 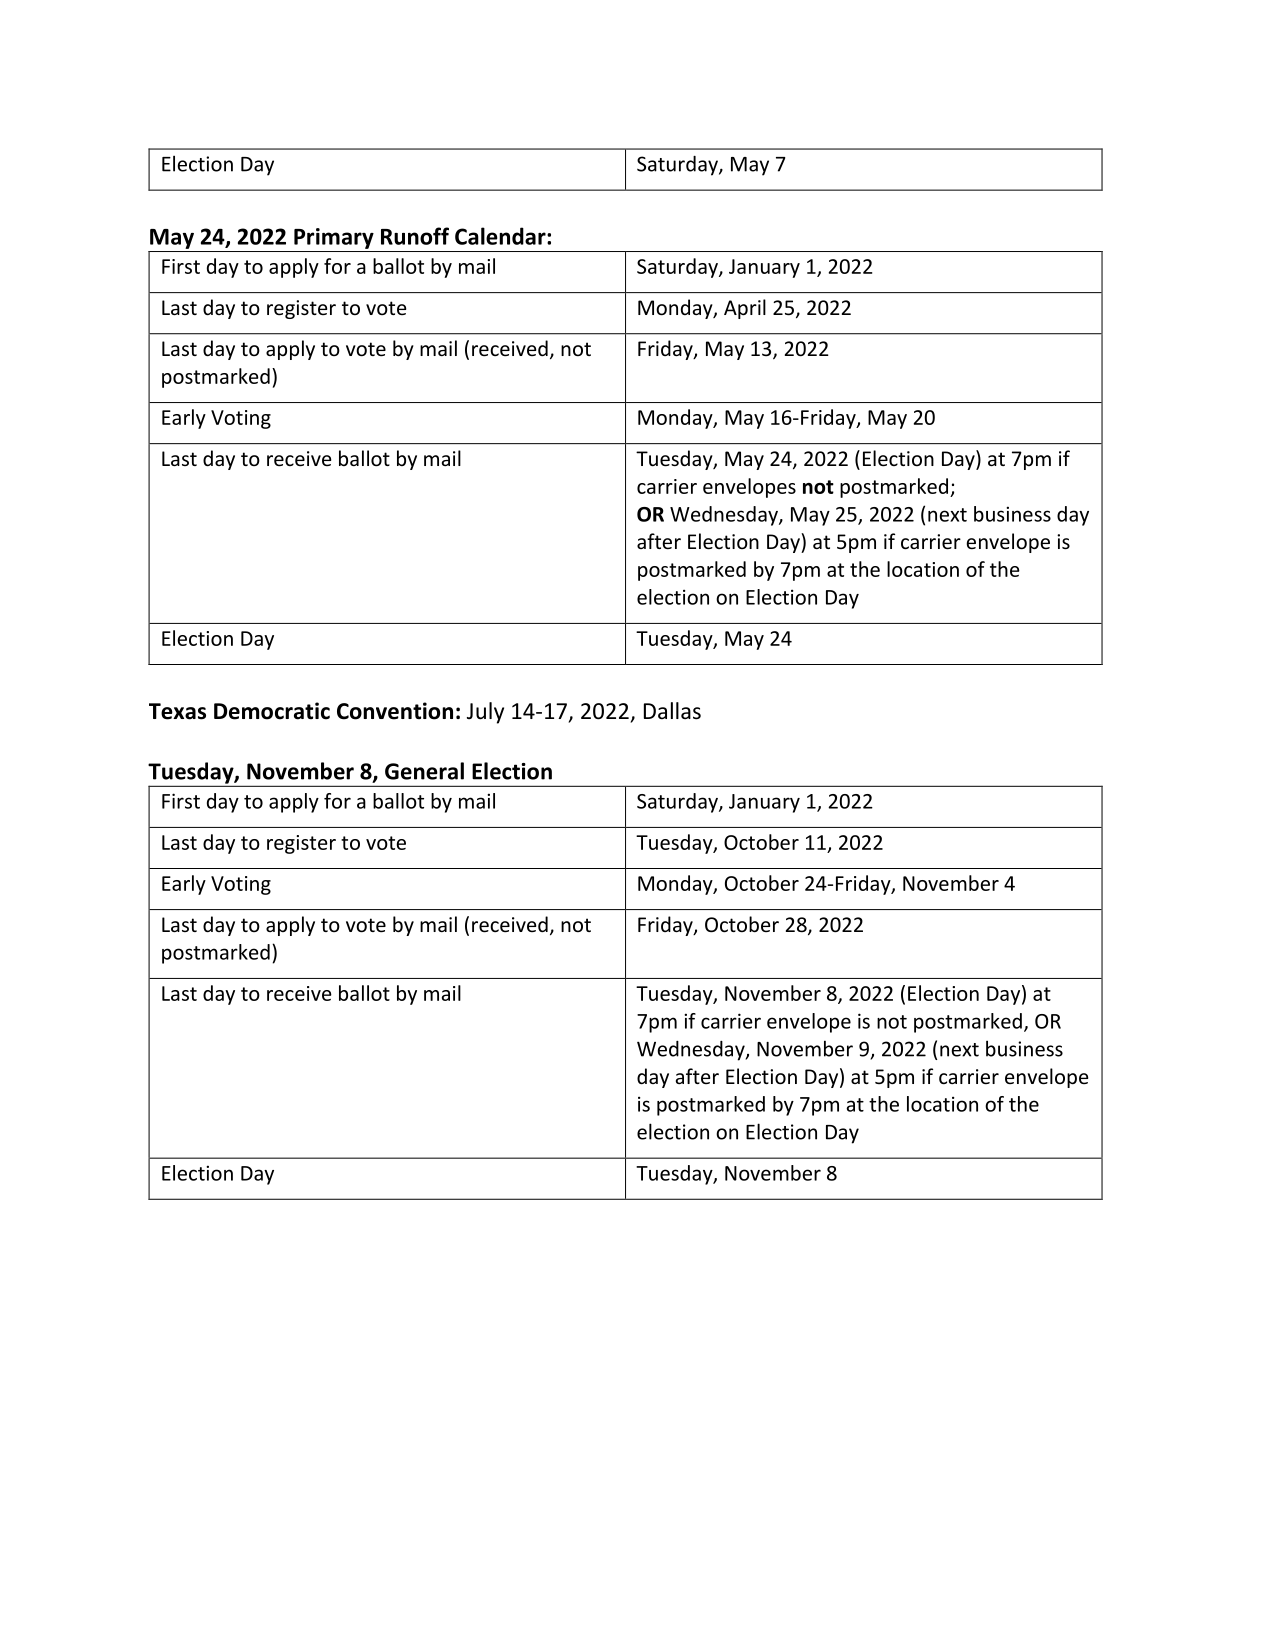 What do you see at coordinates (272, 711) in the document?
I see `Democratic` at bounding box center [272, 711].
